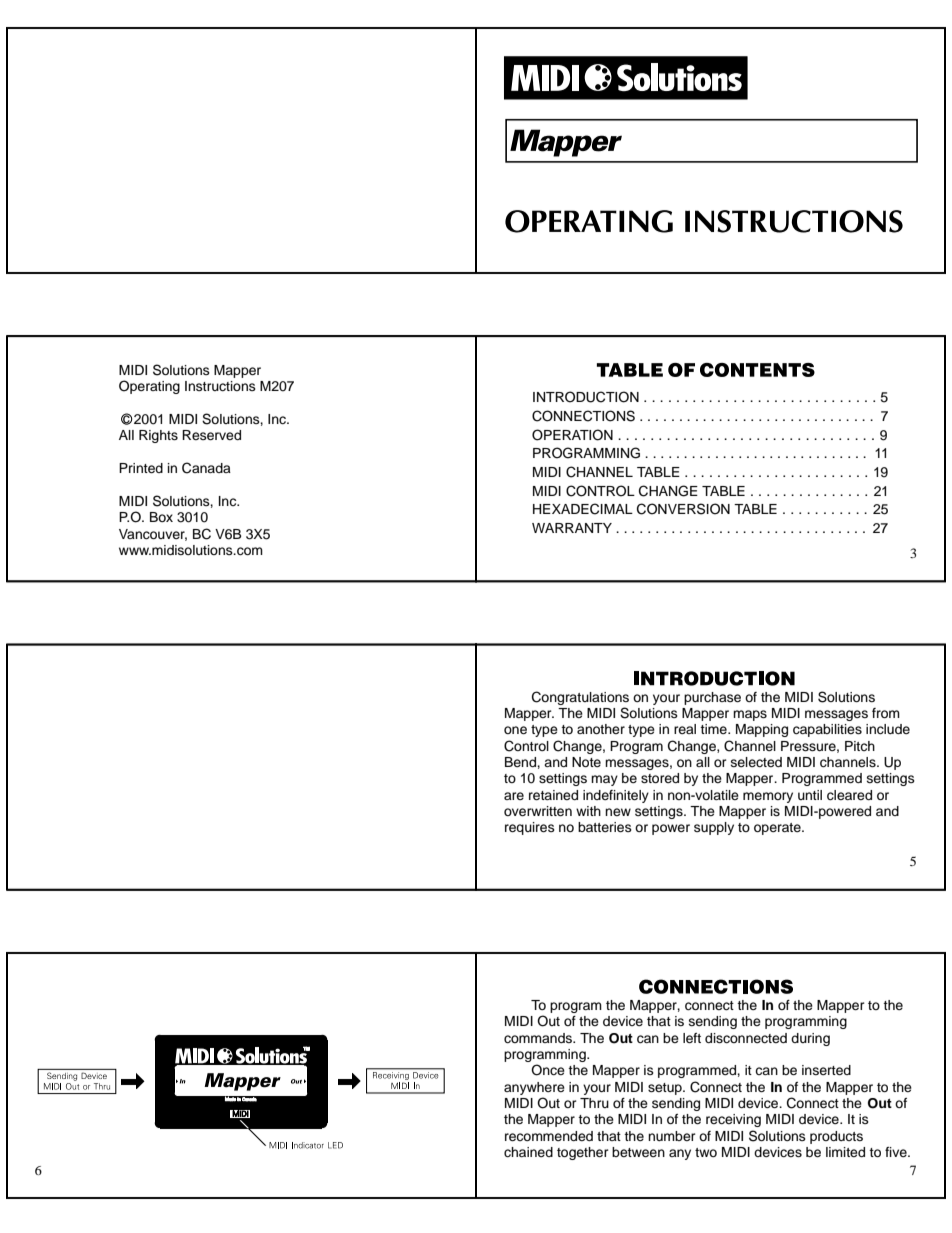  I want to click on CONVERSION, so click(683, 509).
